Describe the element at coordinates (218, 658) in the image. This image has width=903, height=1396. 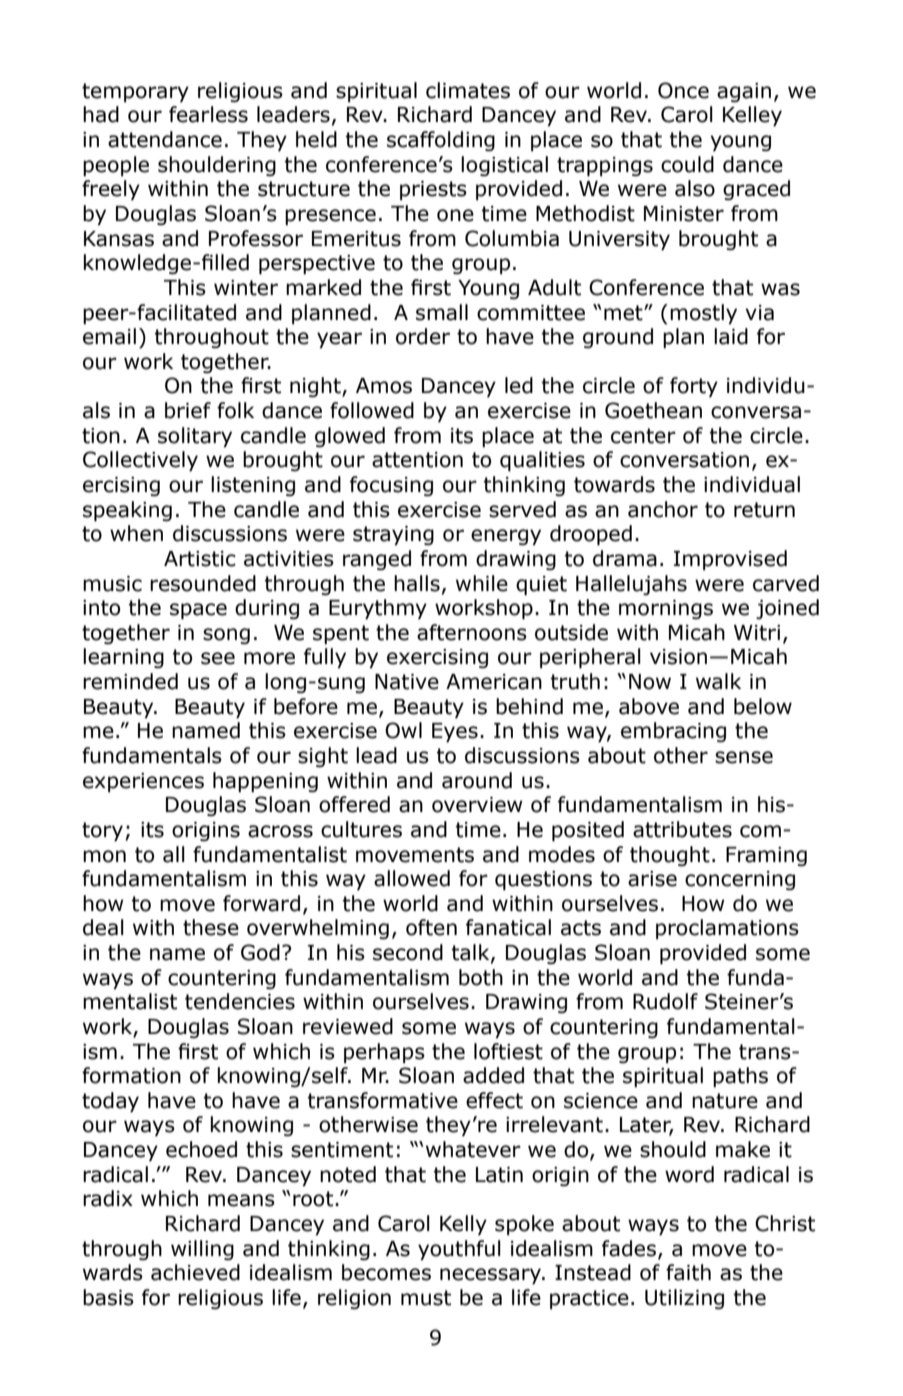
I see `see` at that location.
